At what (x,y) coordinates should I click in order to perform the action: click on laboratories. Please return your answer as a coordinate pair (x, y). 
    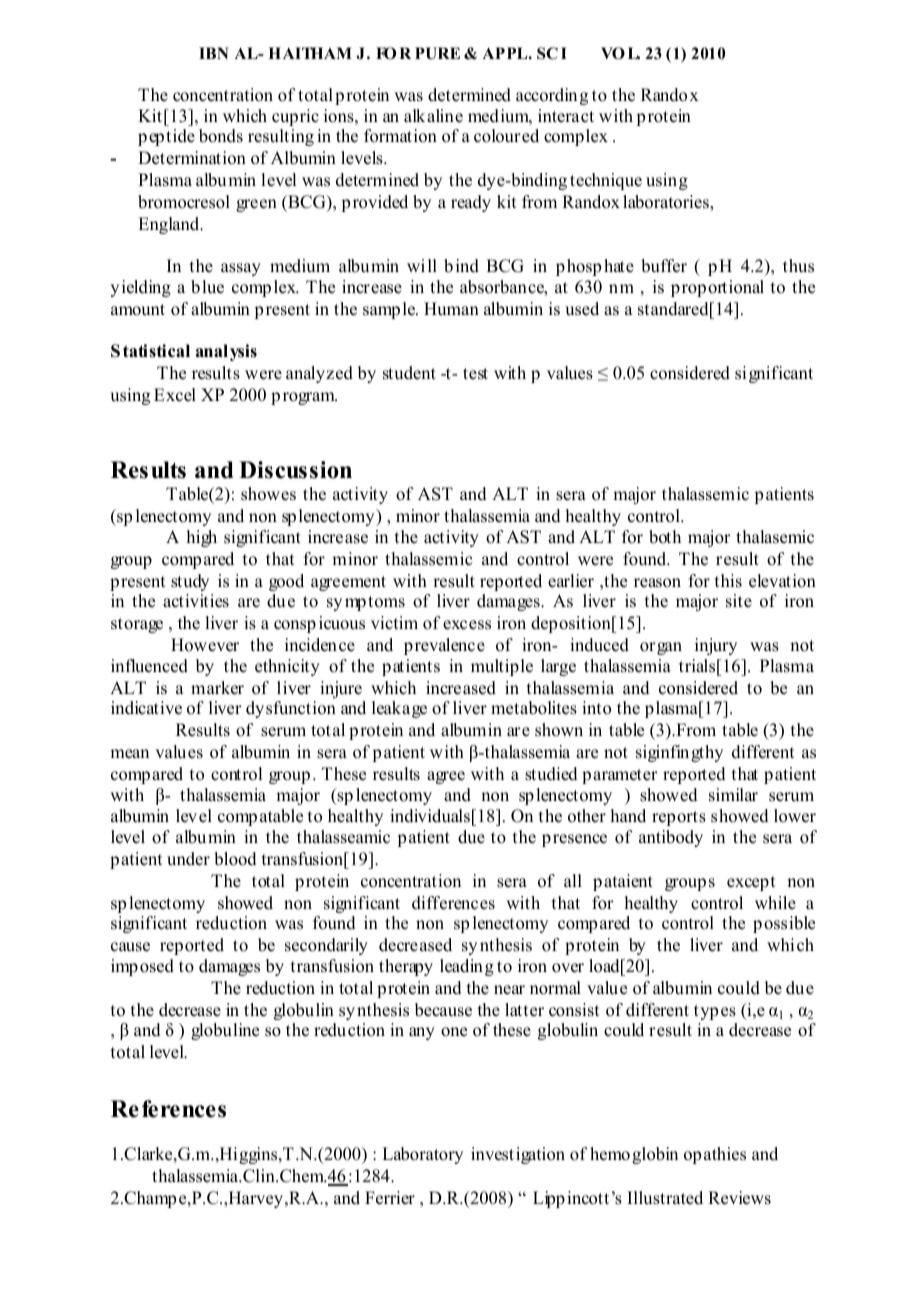
    Looking at the image, I should click on (667, 202).
